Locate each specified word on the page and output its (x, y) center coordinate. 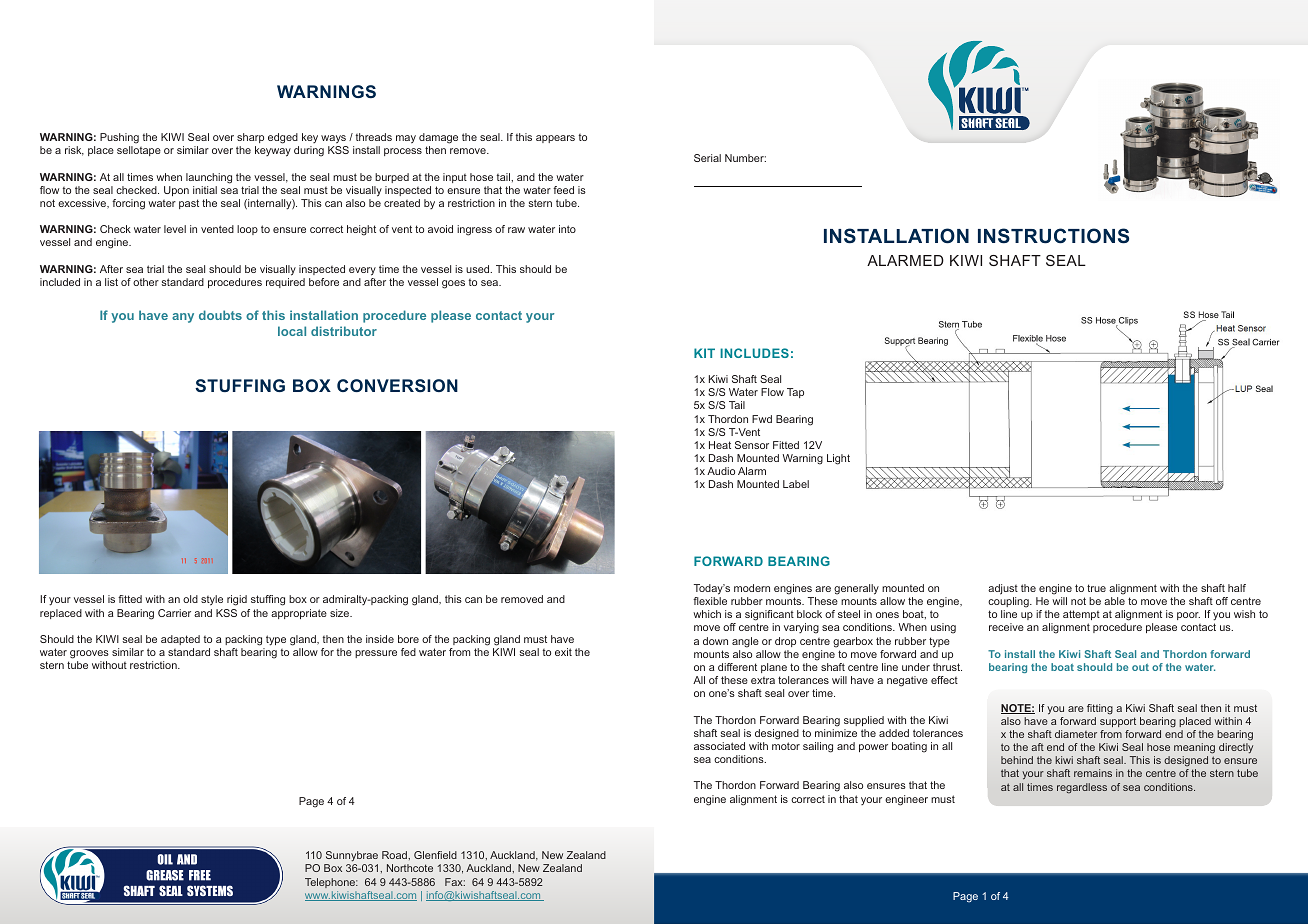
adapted (180, 640)
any (183, 318)
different (737, 667)
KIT (704, 353)
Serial (707, 158)
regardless (1082, 788)
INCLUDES (754, 353)
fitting (1100, 709)
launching (209, 178)
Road (395, 855)
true (1096, 588)
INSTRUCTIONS (1053, 236)
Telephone (331, 883)
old (190, 599)
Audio (721, 471)
